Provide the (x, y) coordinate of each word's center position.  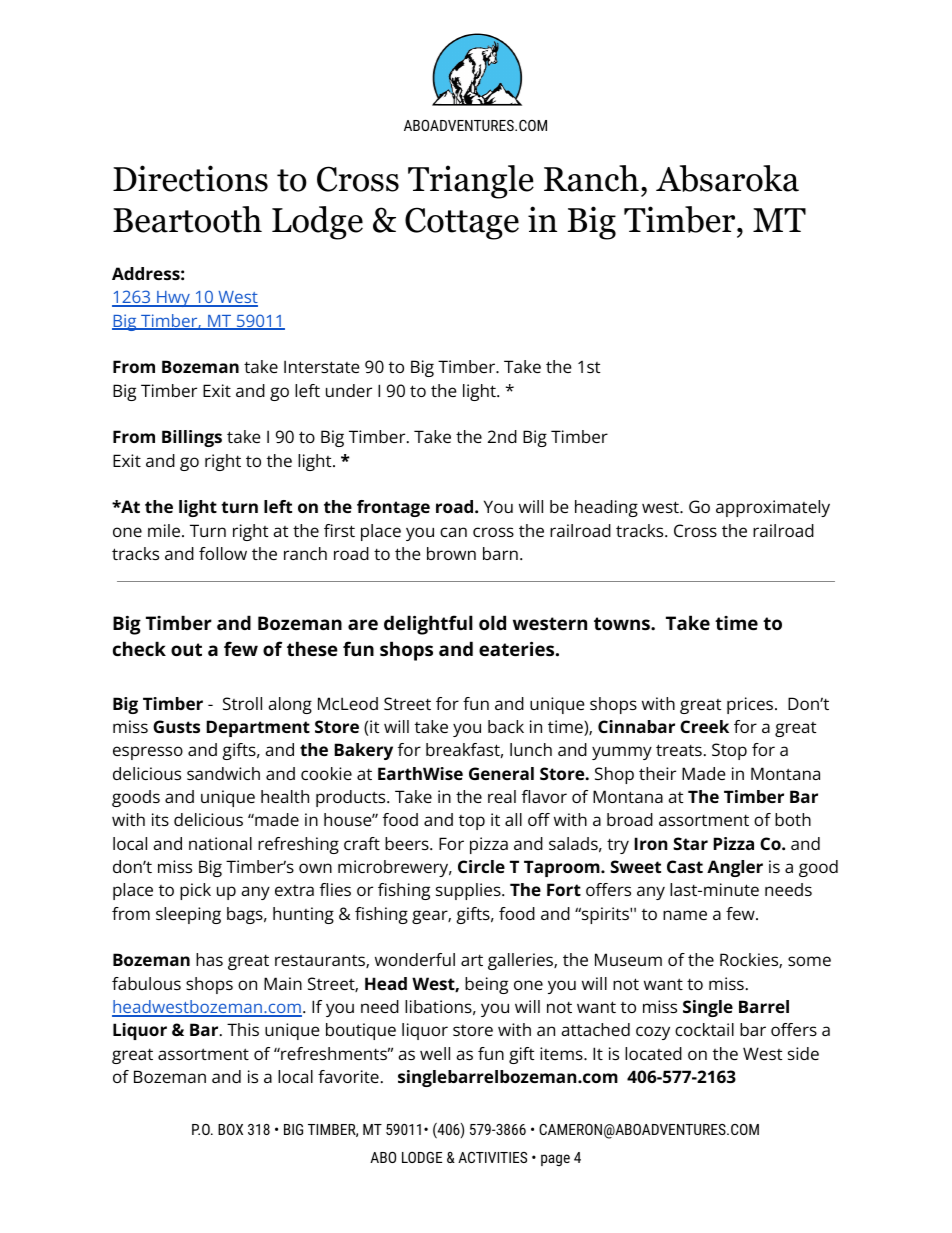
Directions (190, 178)
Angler (735, 868)
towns (623, 623)
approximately (773, 508)
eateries (516, 649)
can (453, 532)
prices (751, 705)
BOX (230, 1129)
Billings (192, 438)
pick (195, 891)
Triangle (471, 182)
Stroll (242, 703)
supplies (469, 891)
